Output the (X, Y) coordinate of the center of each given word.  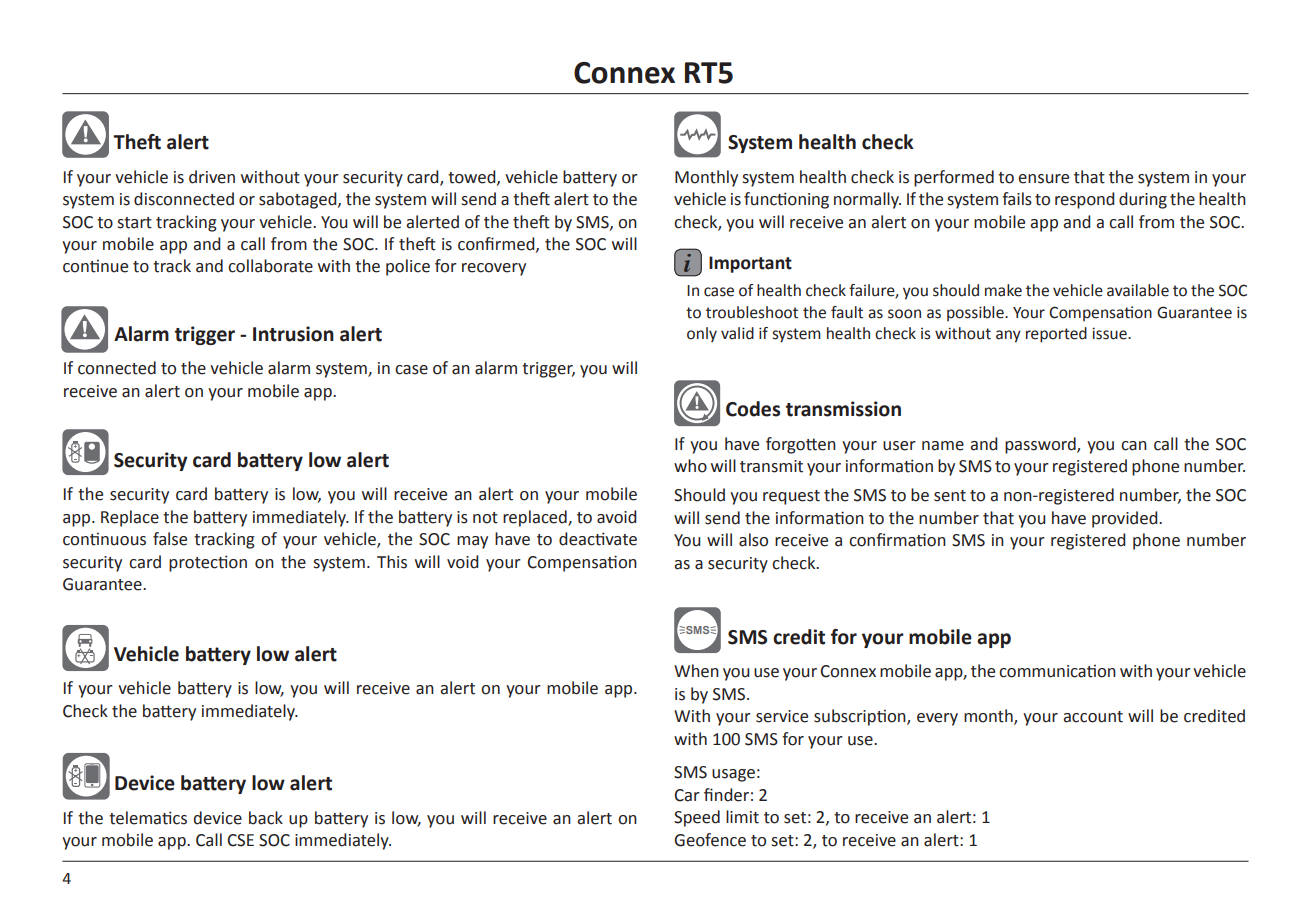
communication (1057, 671)
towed (473, 177)
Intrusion (293, 334)
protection (208, 563)
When (696, 671)
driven (212, 177)
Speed (697, 818)
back (266, 818)
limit (742, 817)
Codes (753, 409)
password (1041, 445)
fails (1017, 199)
